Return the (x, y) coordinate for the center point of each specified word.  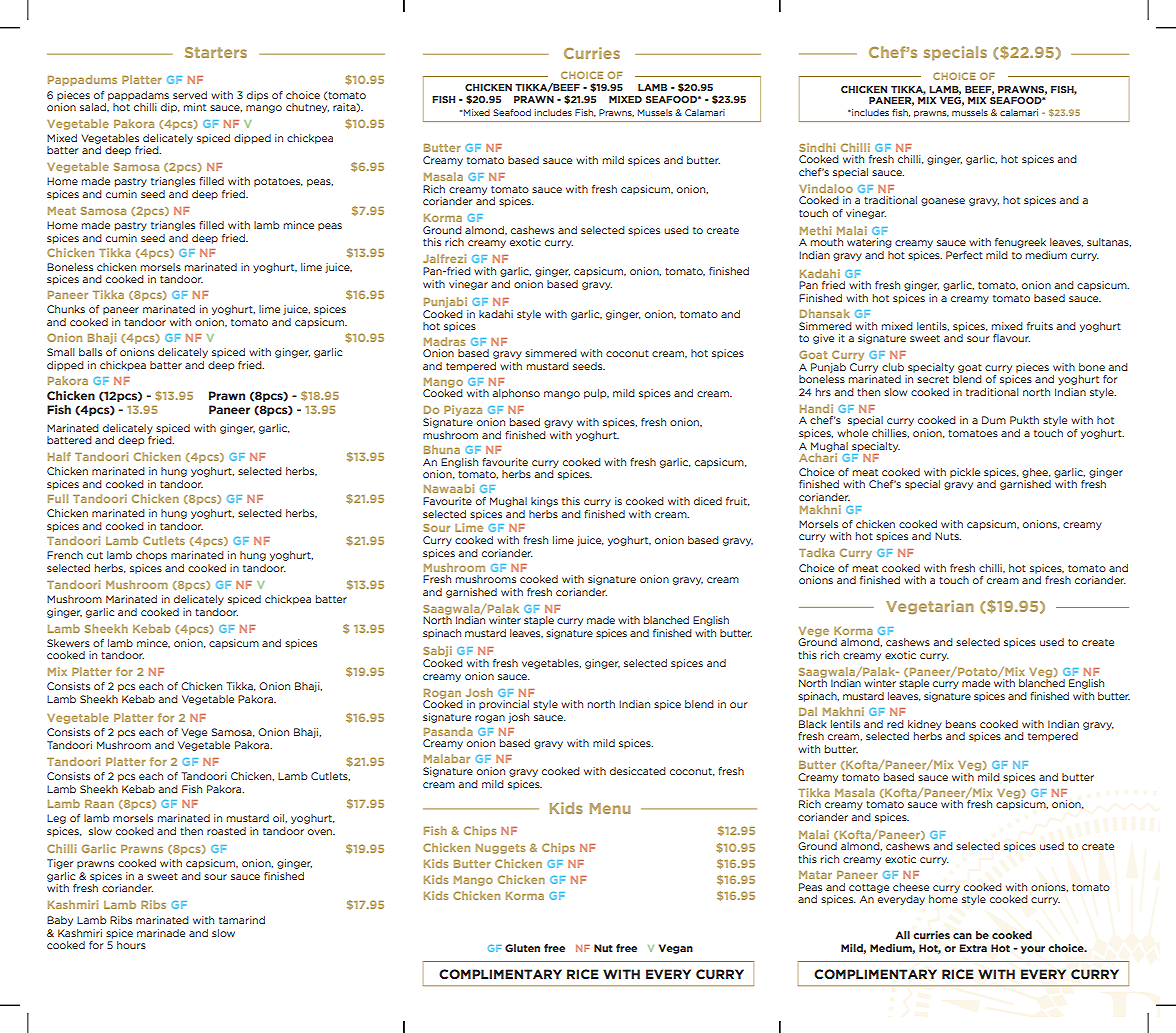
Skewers (68, 643)
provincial (504, 705)
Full (58, 498)
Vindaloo (826, 188)
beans (961, 724)
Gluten (522, 948)
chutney (307, 108)
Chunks (66, 309)
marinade (161, 933)
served (190, 95)
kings (544, 502)
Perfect (964, 255)
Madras (444, 341)
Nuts (948, 536)
